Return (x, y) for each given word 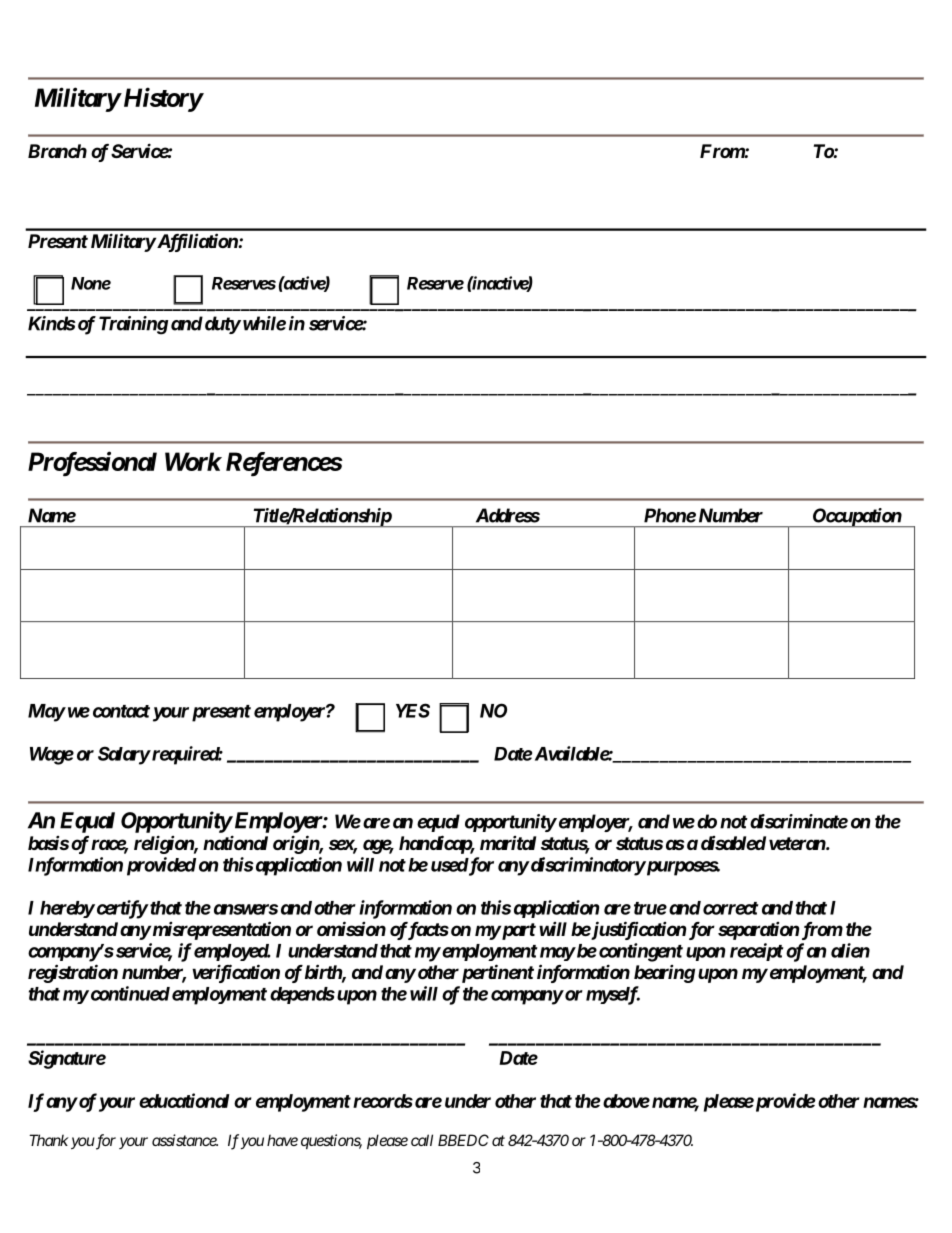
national (235, 842)
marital (508, 843)
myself (613, 995)
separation (758, 931)
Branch (57, 151)
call (422, 1140)
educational (184, 1100)
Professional (92, 464)
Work (193, 461)
